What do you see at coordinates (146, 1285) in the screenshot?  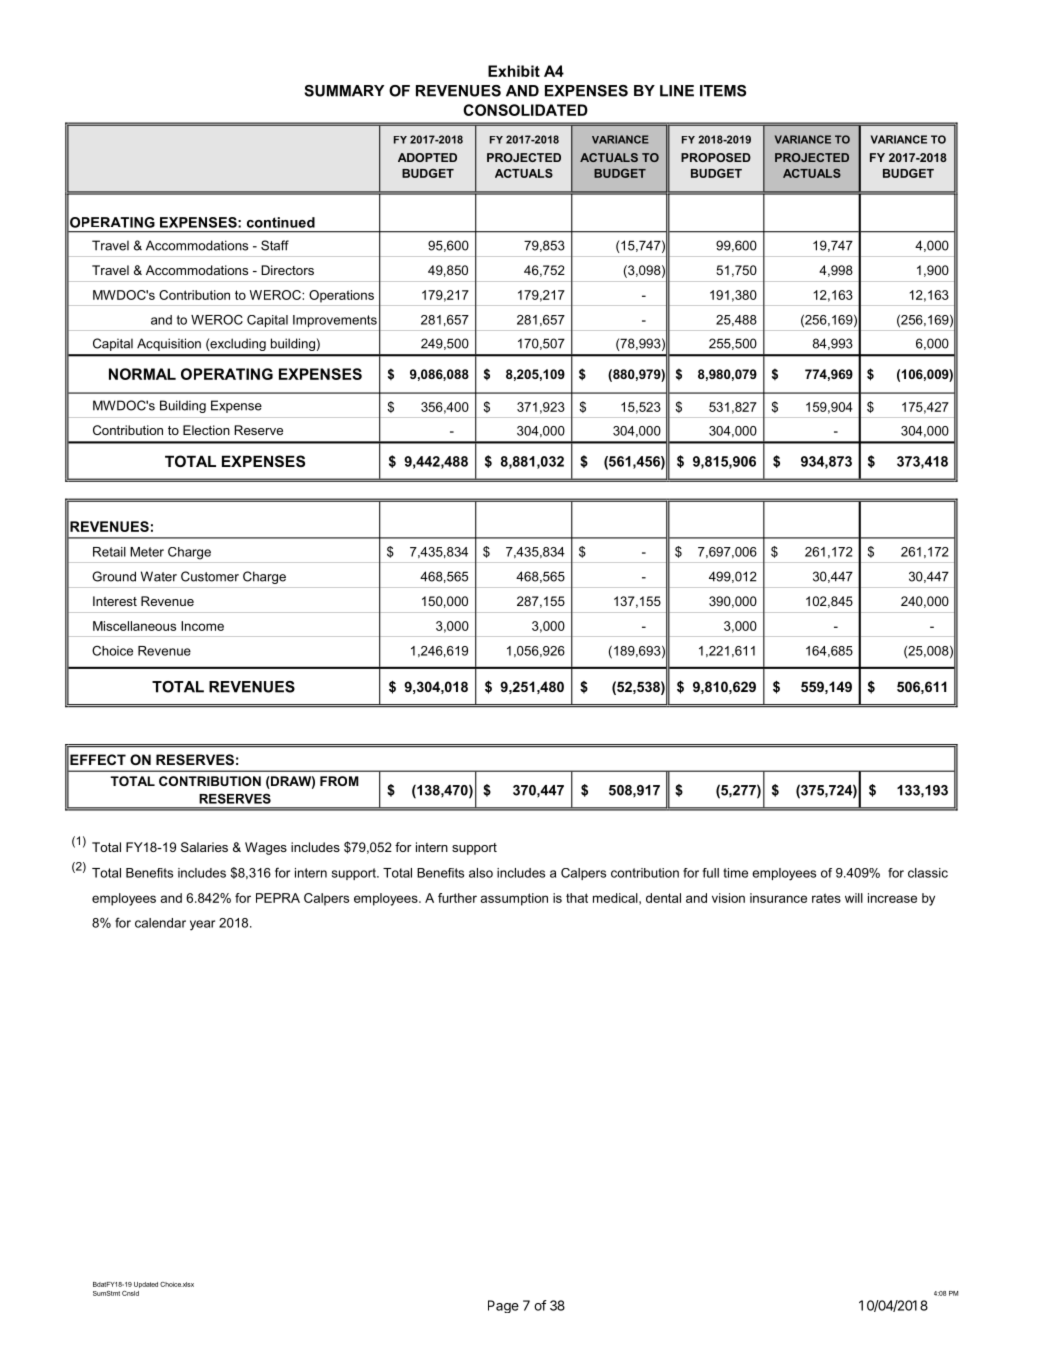 I see `Updated` at bounding box center [146, 1285].
